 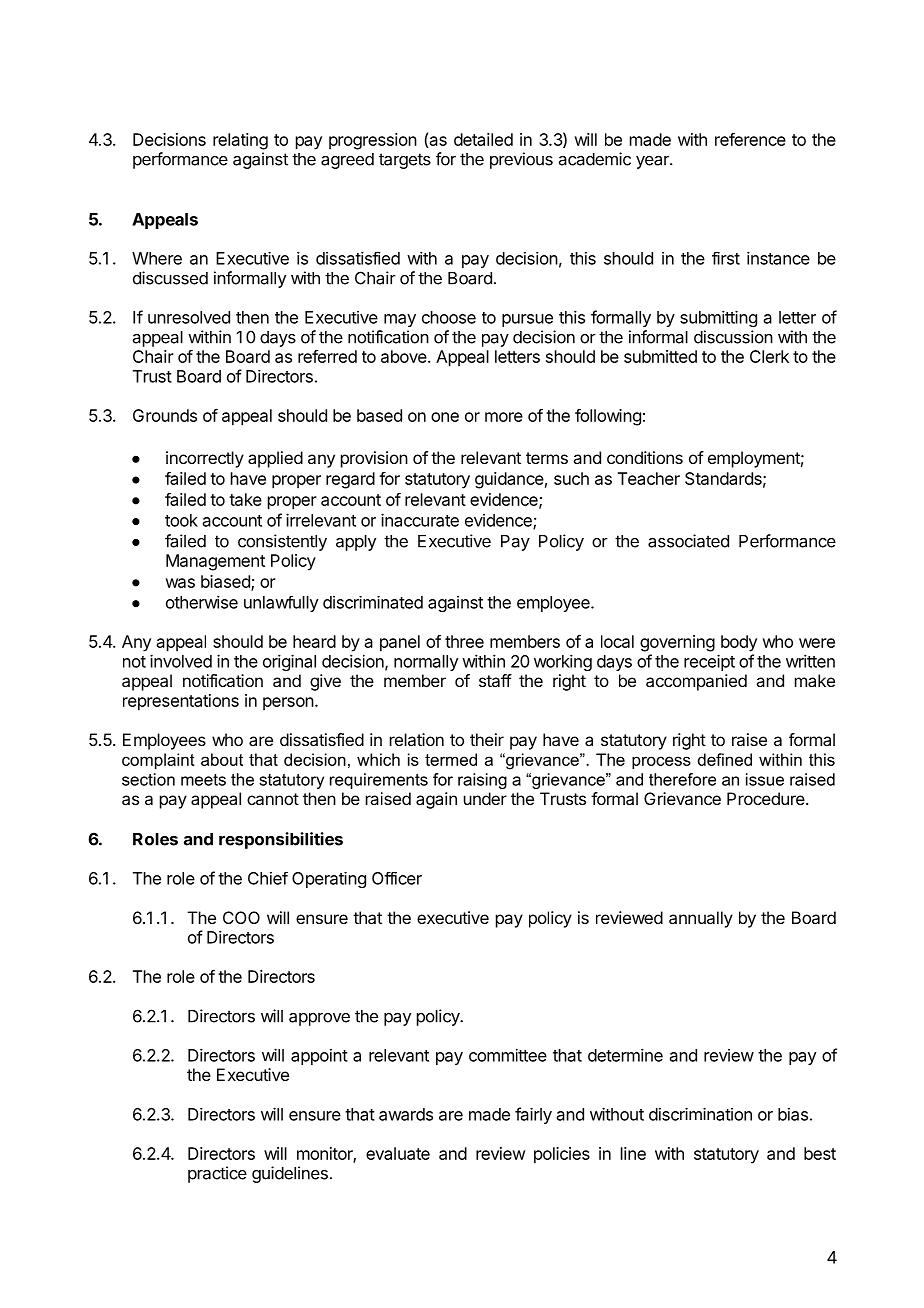 What do you see at coordinates (487, 739) in the image?
I see `their` at bounding box center [487, 739].
